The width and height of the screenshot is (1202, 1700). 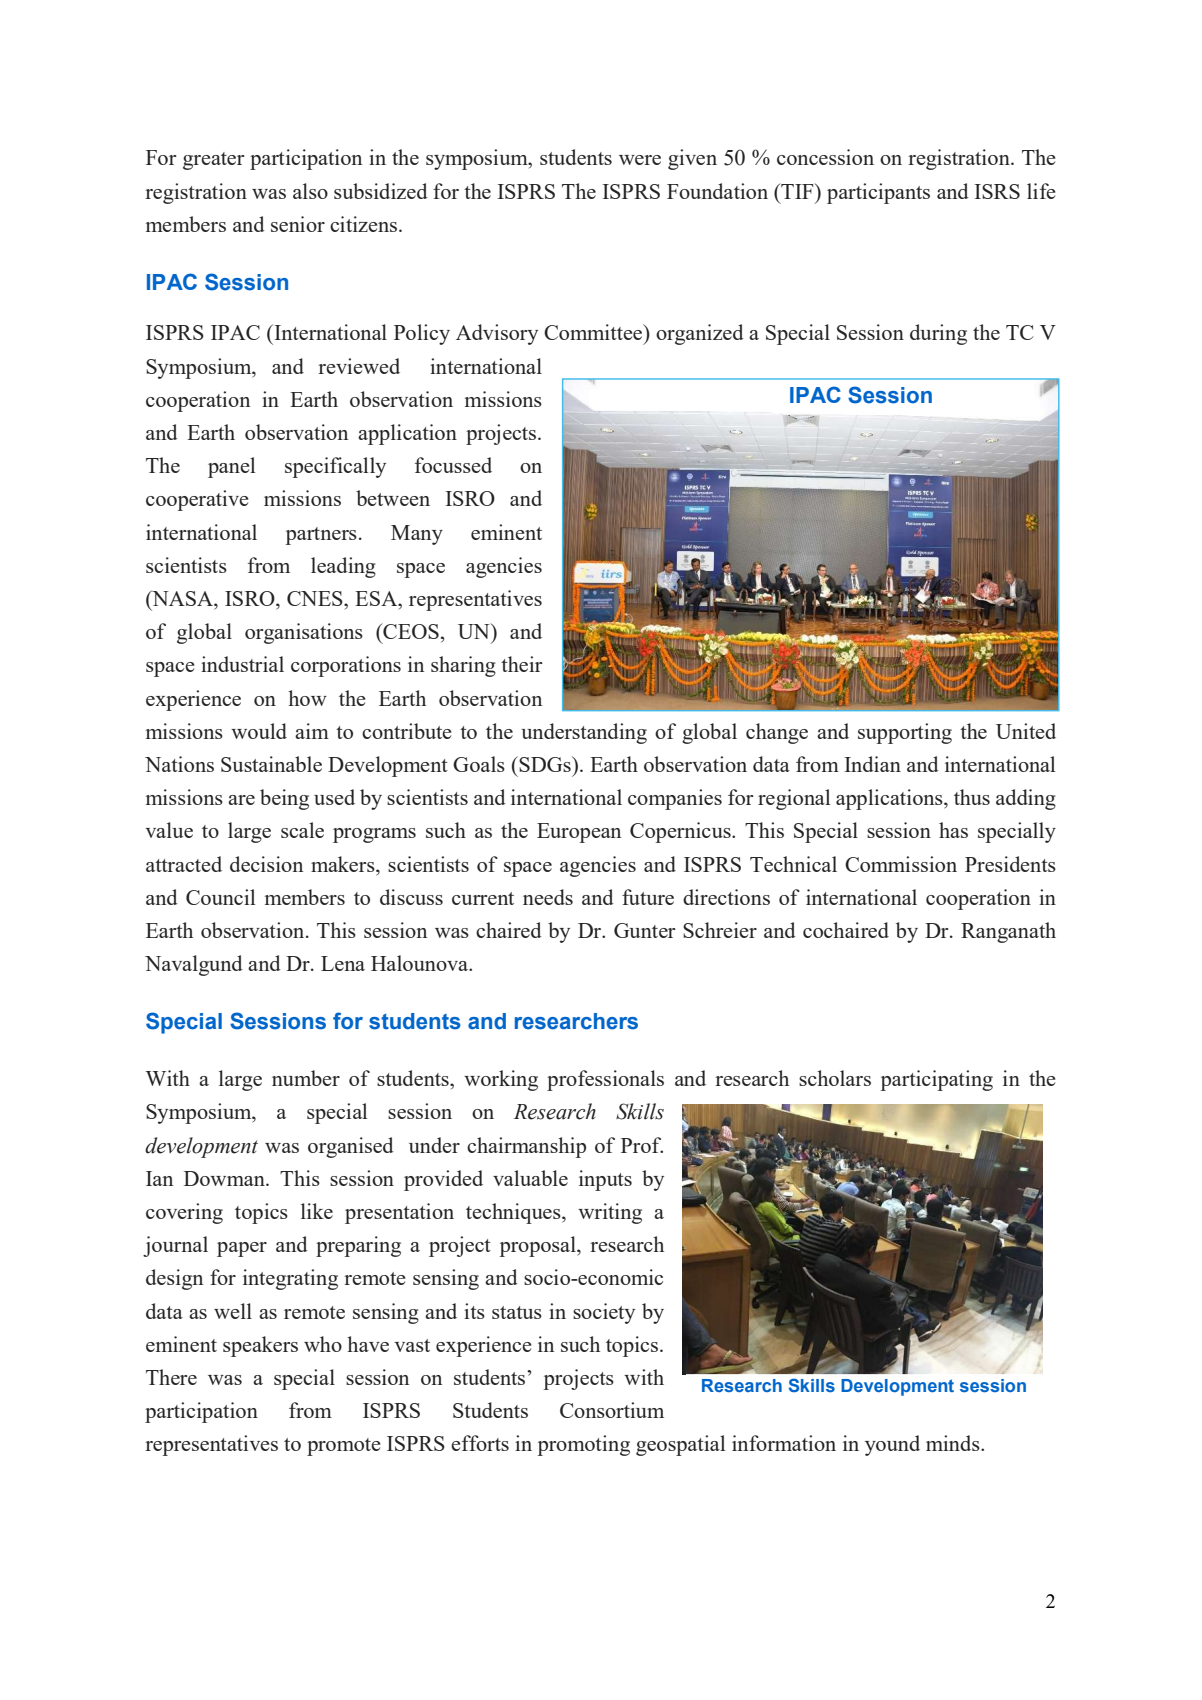 What do you see at coordinates (310, 191) in the screenshot?
I see `also` at bounding box center [310, 191].
